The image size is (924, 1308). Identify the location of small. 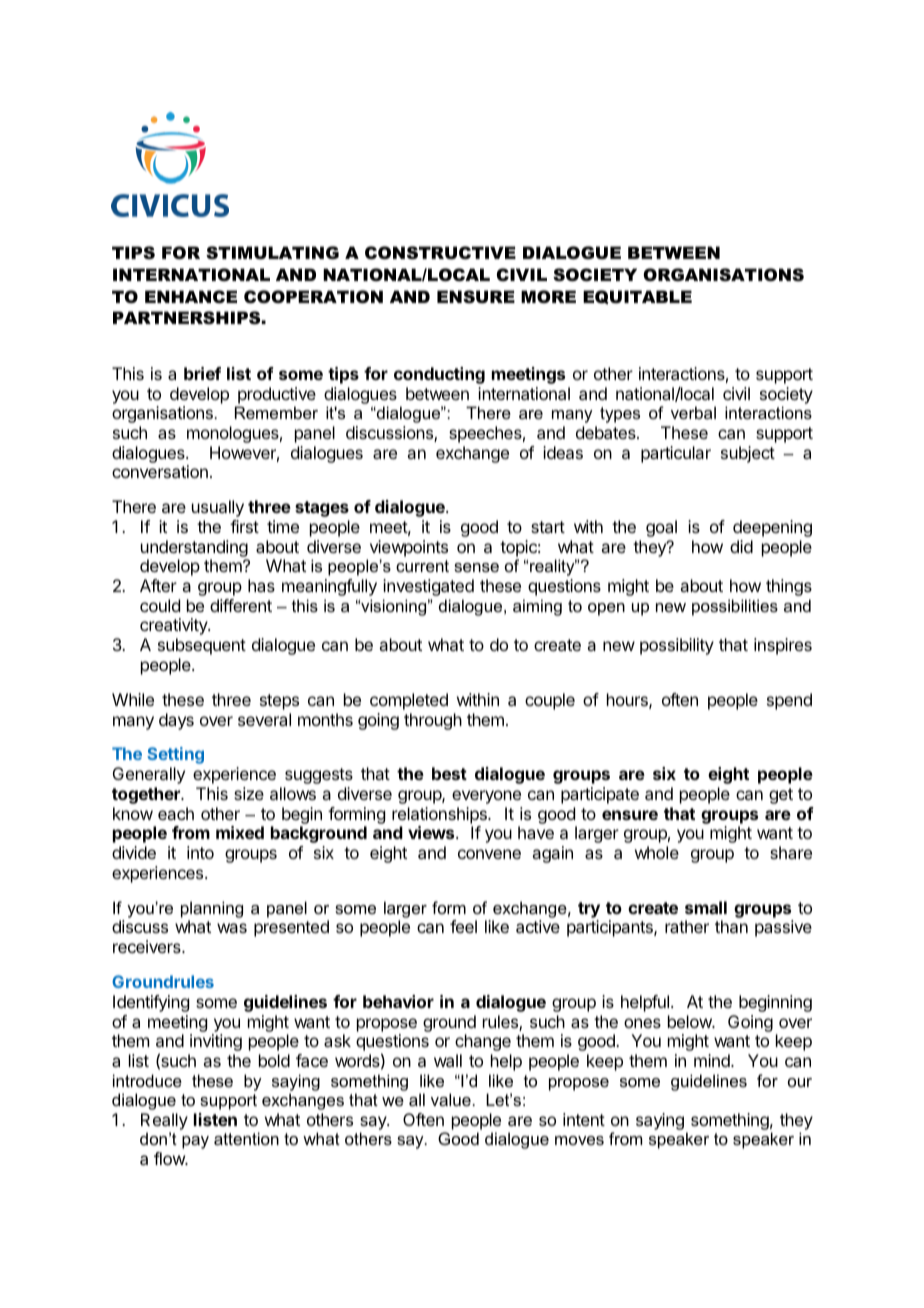
(706, 907).
